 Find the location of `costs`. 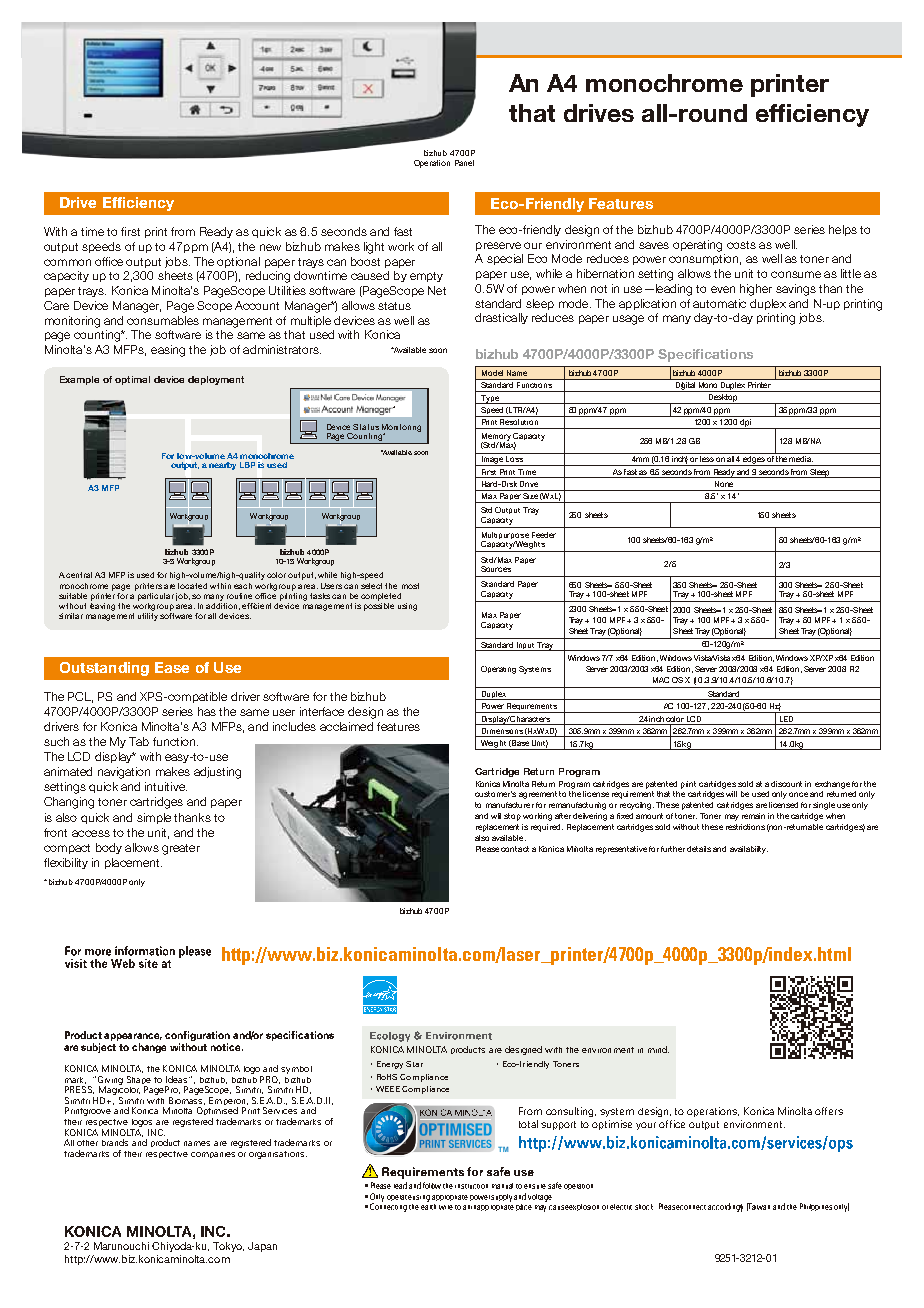

costs is located at coordinates (741, 245).
